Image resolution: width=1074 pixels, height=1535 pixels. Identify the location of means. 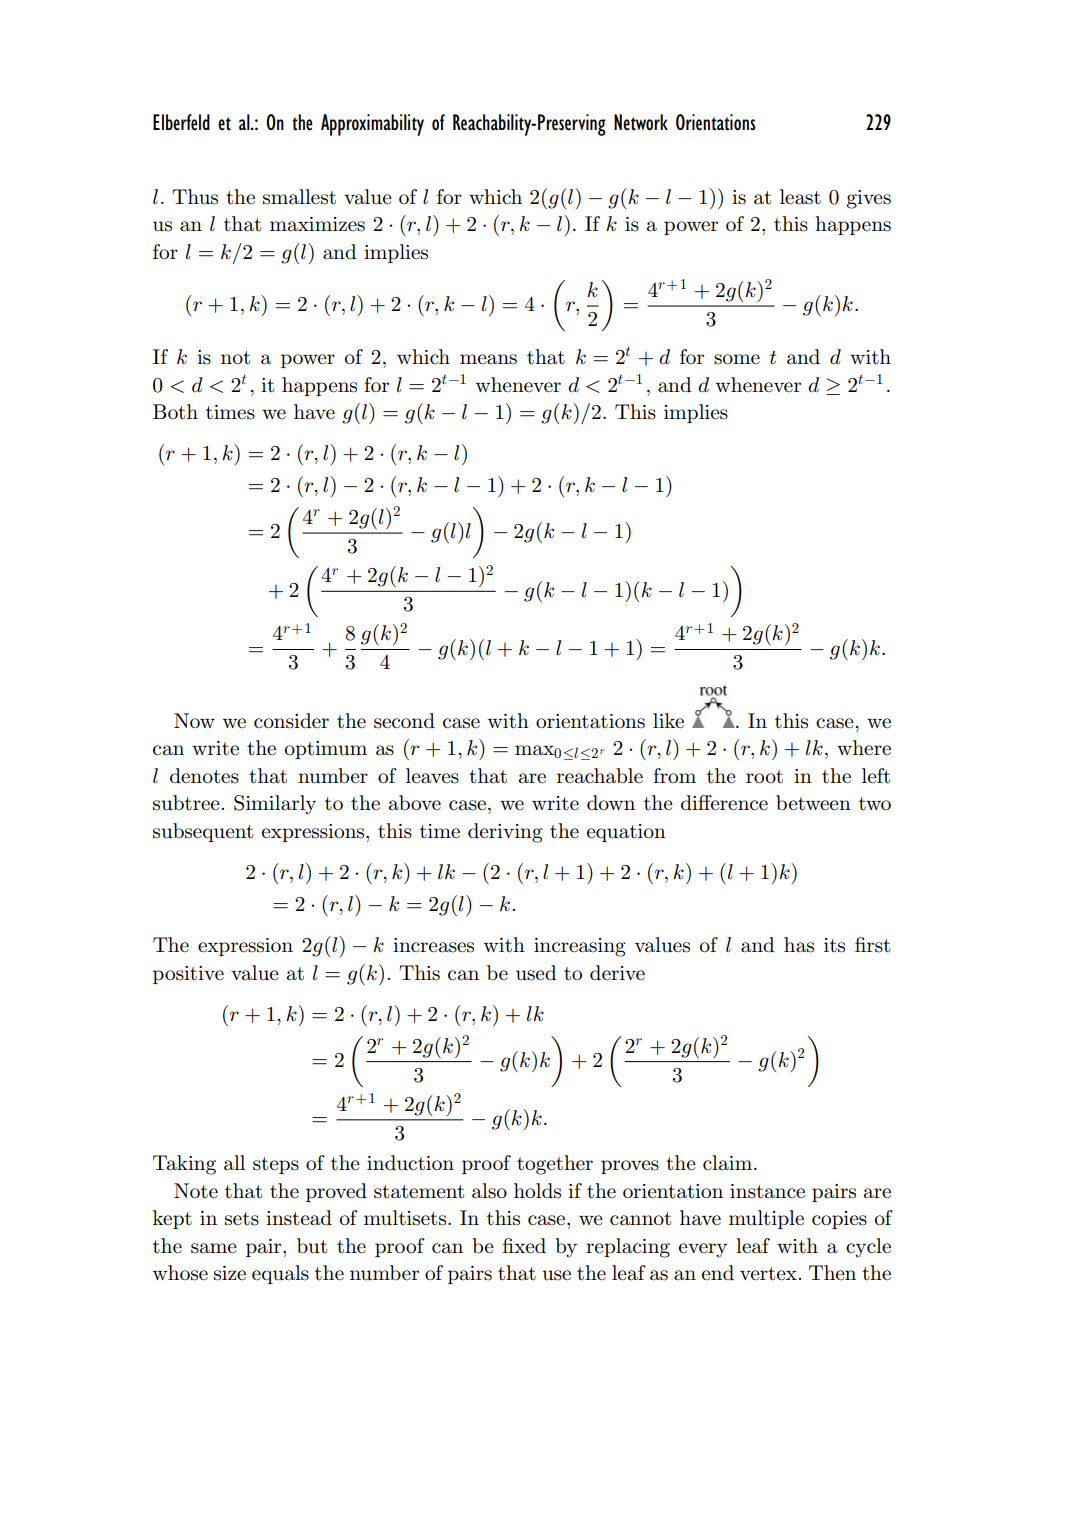
(488, 359).
